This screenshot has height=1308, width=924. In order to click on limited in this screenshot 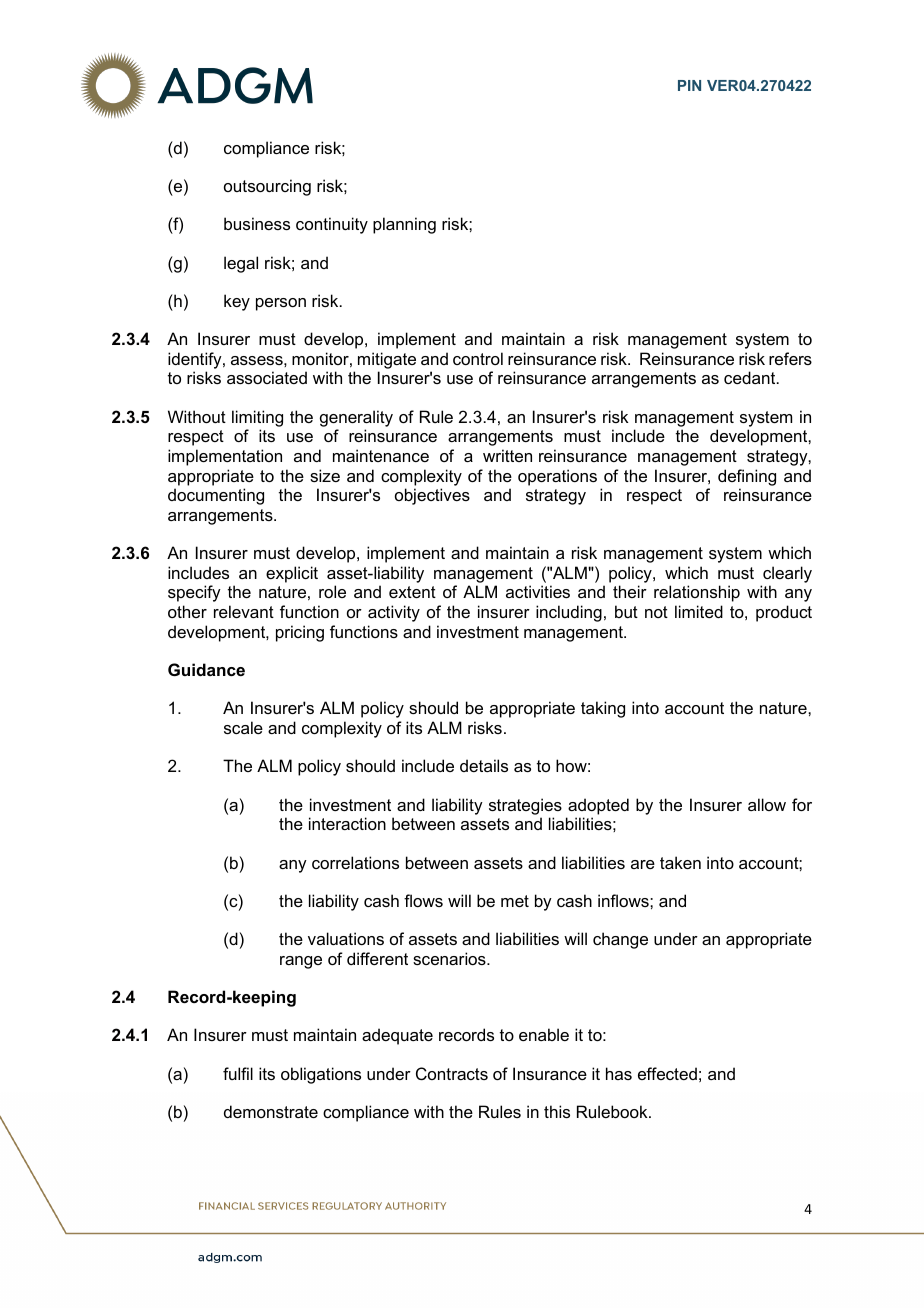, I will do `click(699, 611)`.
